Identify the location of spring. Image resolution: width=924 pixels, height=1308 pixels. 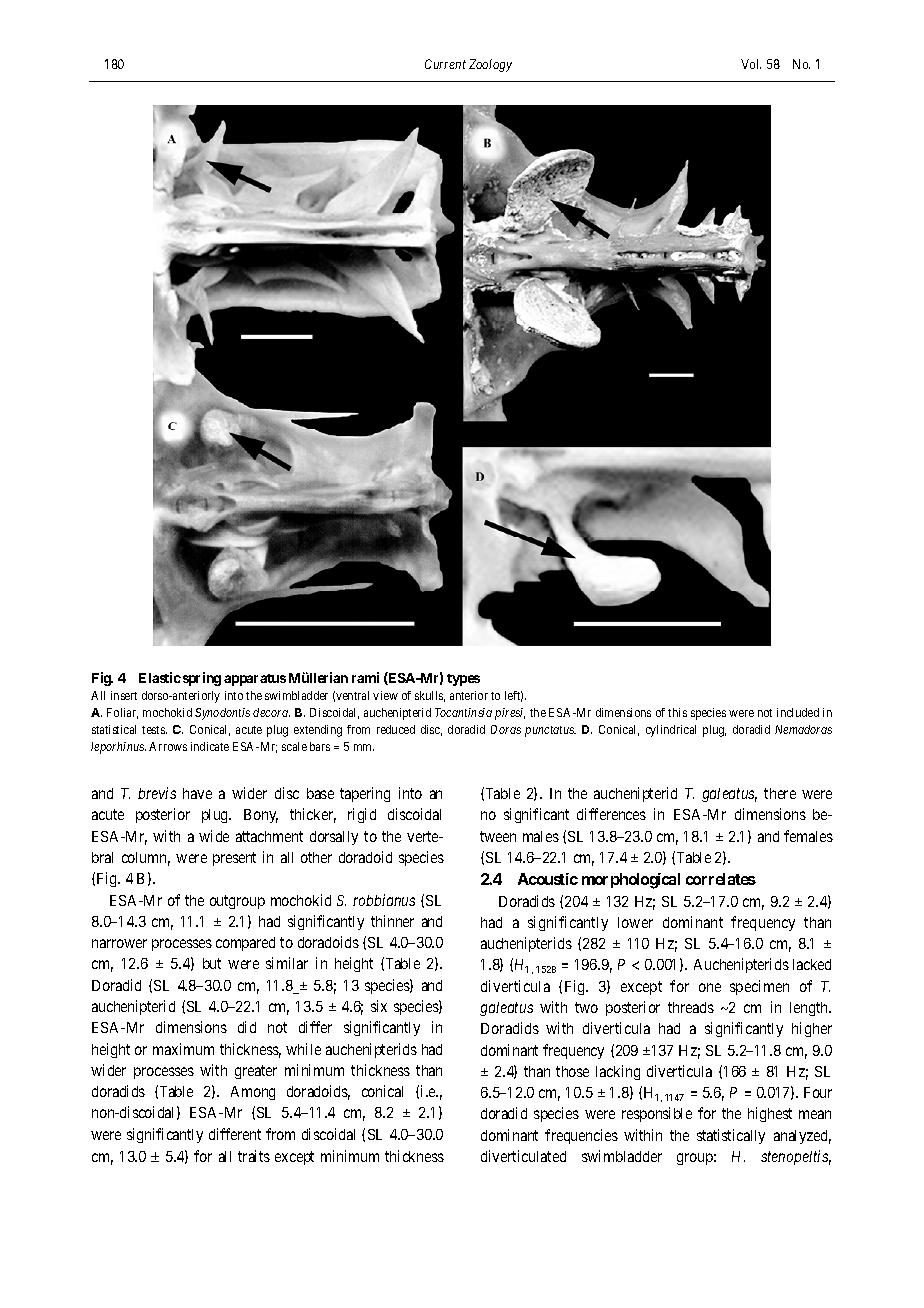
(202, 679).
